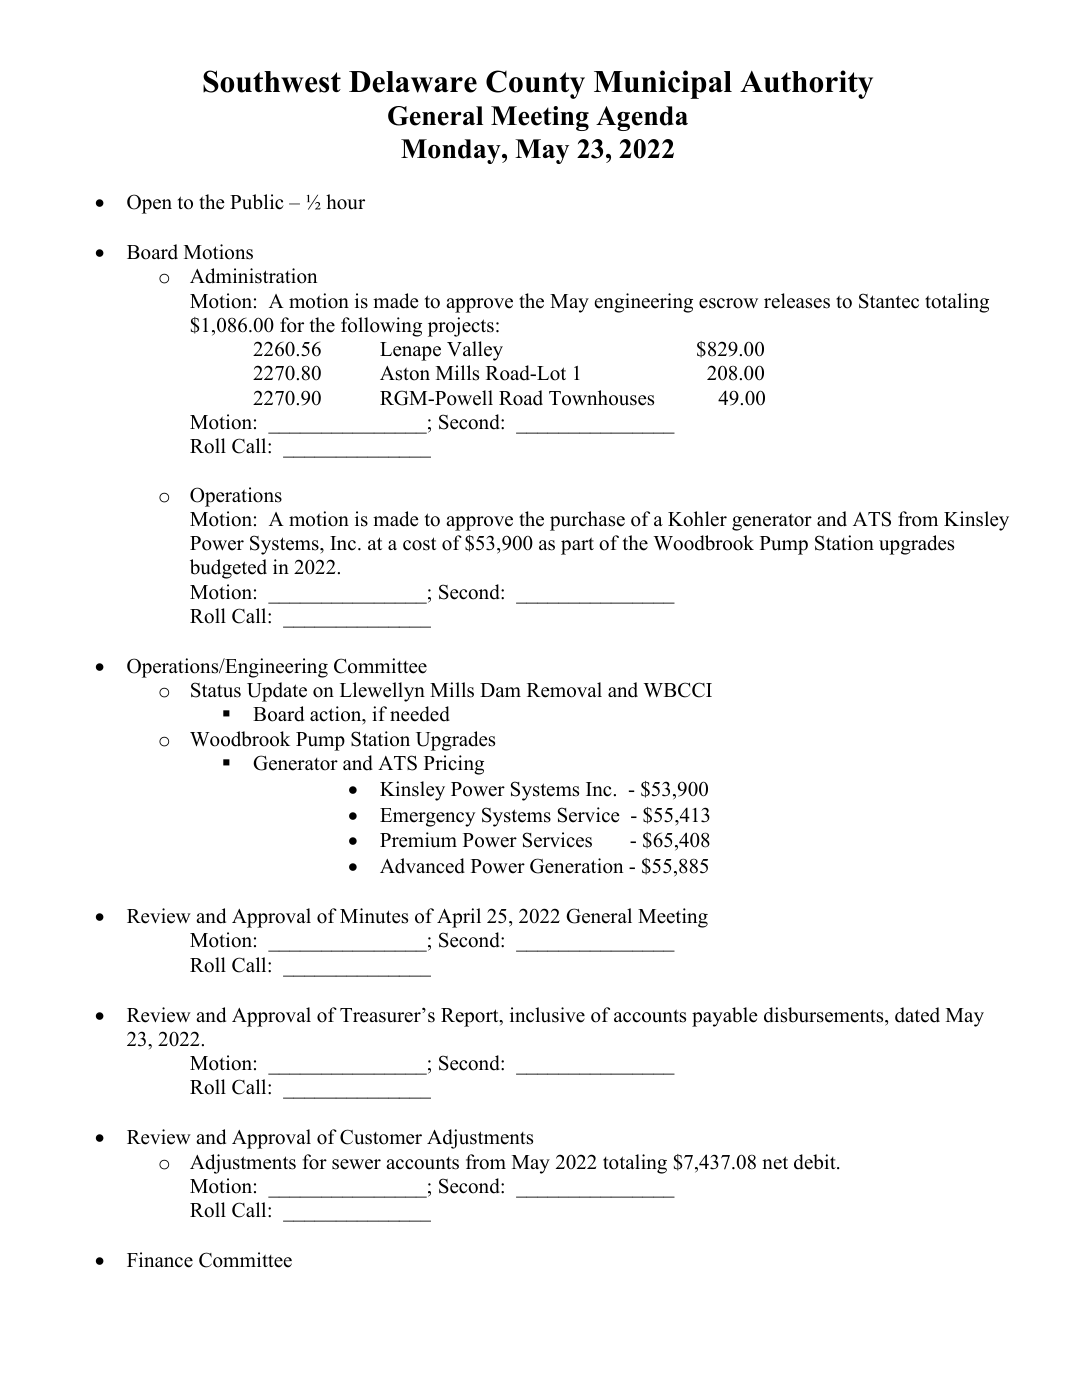 The height and width of the image is (1392, 1076). I want to click on Customer, so click(381, 1137).
